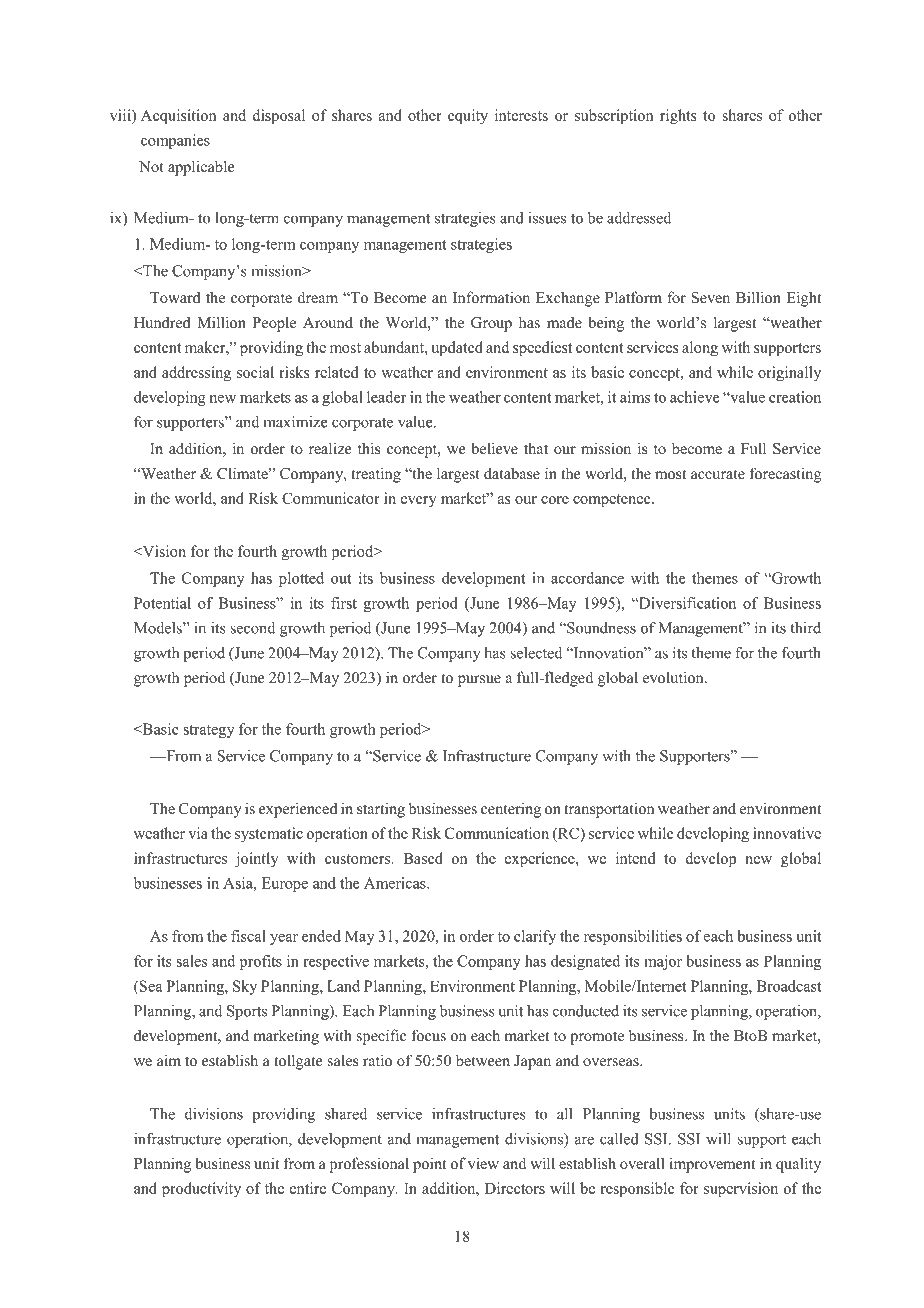 This screenshot has height=1308, width=924. Describe the element at coordinates (678, 117) in the screenshot. I see `rights` at that location.
